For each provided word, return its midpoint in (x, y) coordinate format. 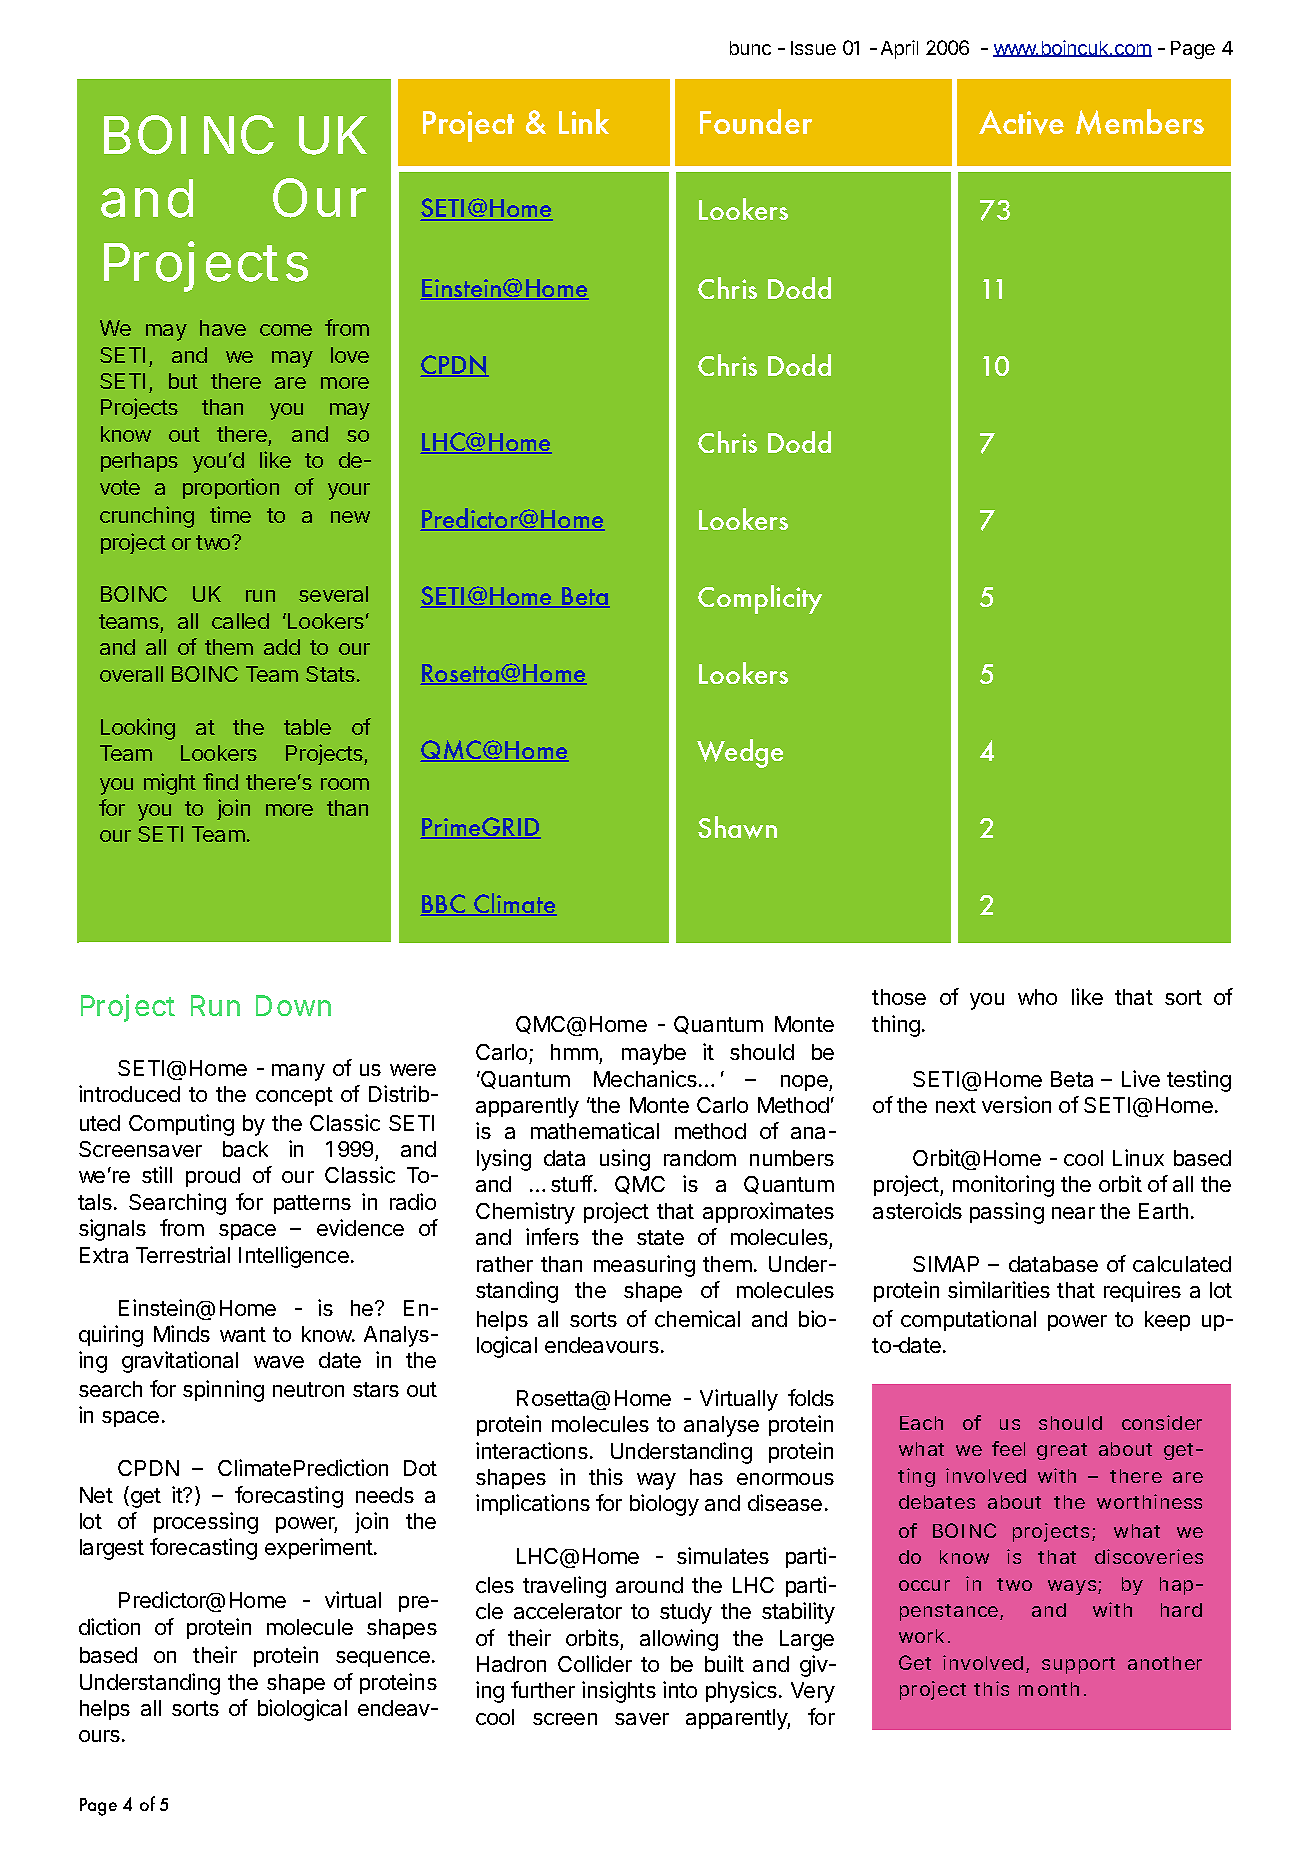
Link (584, 121)
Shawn (737, 827)
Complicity (760, 599)
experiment (320, 1548)
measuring (644, 1266)
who (1037, 997)
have (223, 328)
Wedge (740, 753)
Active (1021, 122)
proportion (231, 488)
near (1073, 1213)
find (220, 781)
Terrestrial (183, 1254)
